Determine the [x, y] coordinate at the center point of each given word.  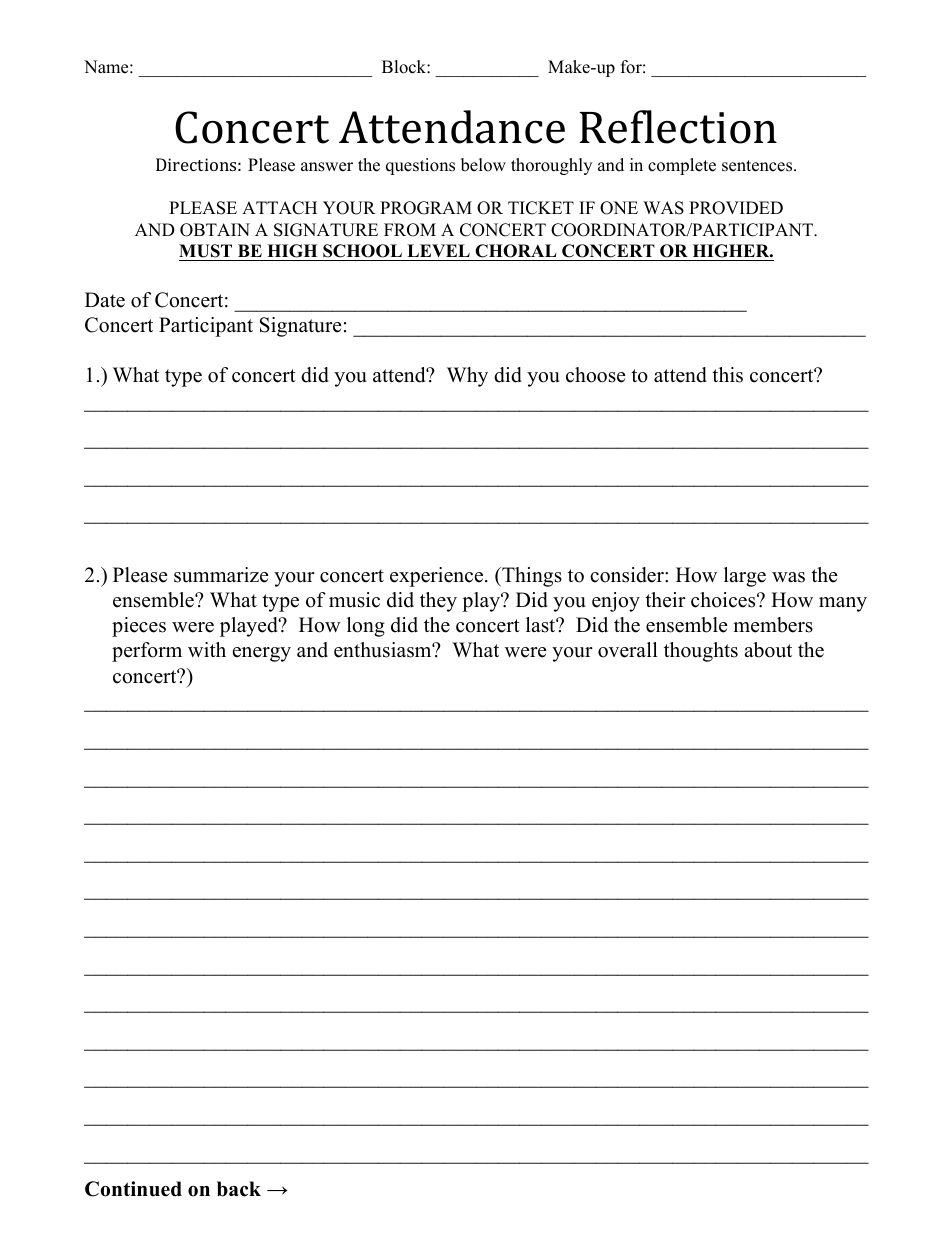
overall [628, 650]
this [727, 375]
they [438, 602]
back [239, 1189]
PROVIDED [736, 208]
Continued [133, 1189]
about [768, 650]
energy [262, 654]
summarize [221, 575]
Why [467, 377]
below [483, 165]
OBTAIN [215, 230]
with [207, 649]
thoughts [701, 652]
